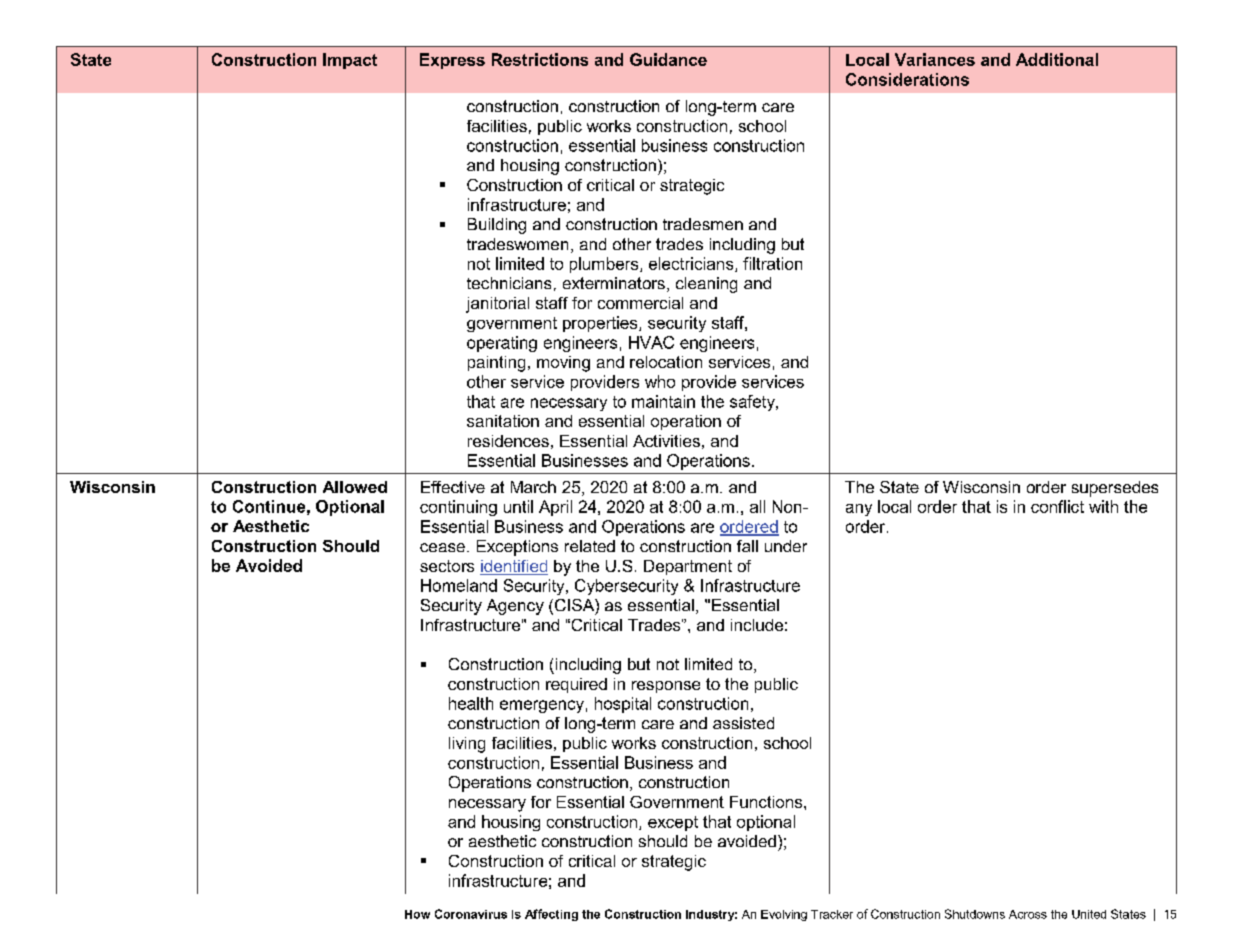 Image resolution: width=1233 pixels, height=952 pixels. What do you see at coordinates (1057, 506) in the page?
I see `conflict` at bounding box center [1057, 506].
